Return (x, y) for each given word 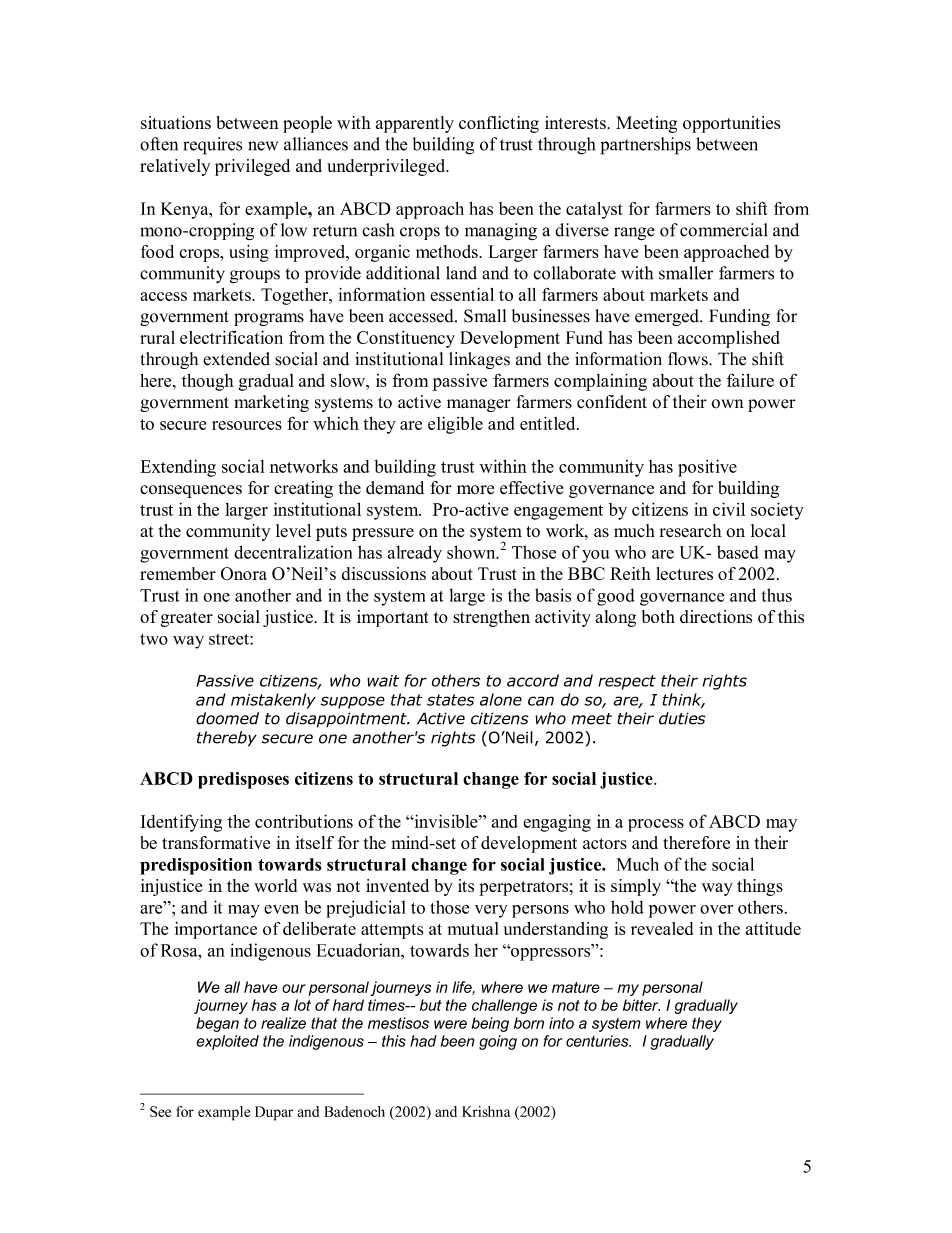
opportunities (732, 124)
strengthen (491, 618)
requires (212, 146)
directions (716, 616)
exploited (227, 1042)
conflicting (499, 124)
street (230, 639)
